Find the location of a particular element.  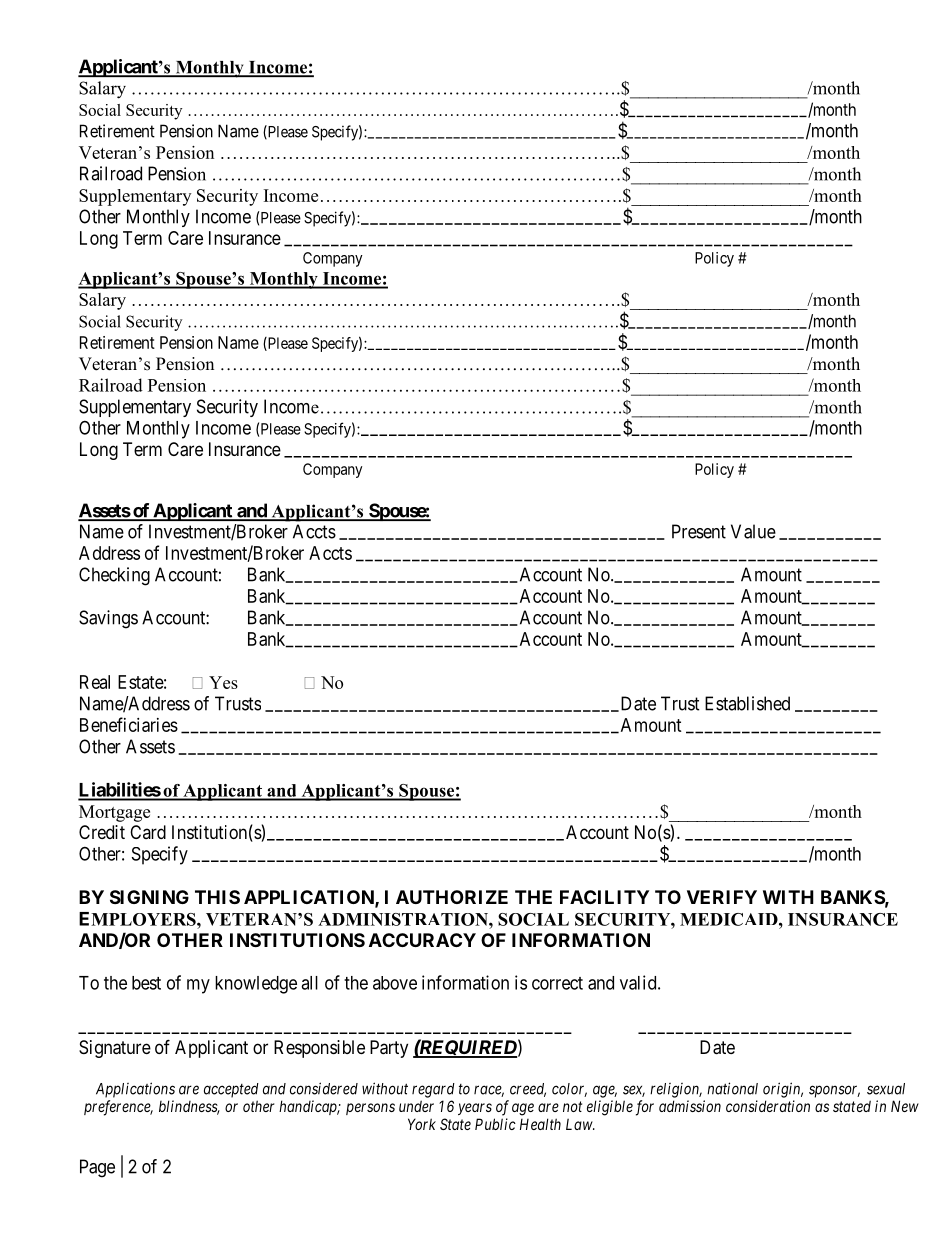

Page is located at coordinates (97, 1168).
